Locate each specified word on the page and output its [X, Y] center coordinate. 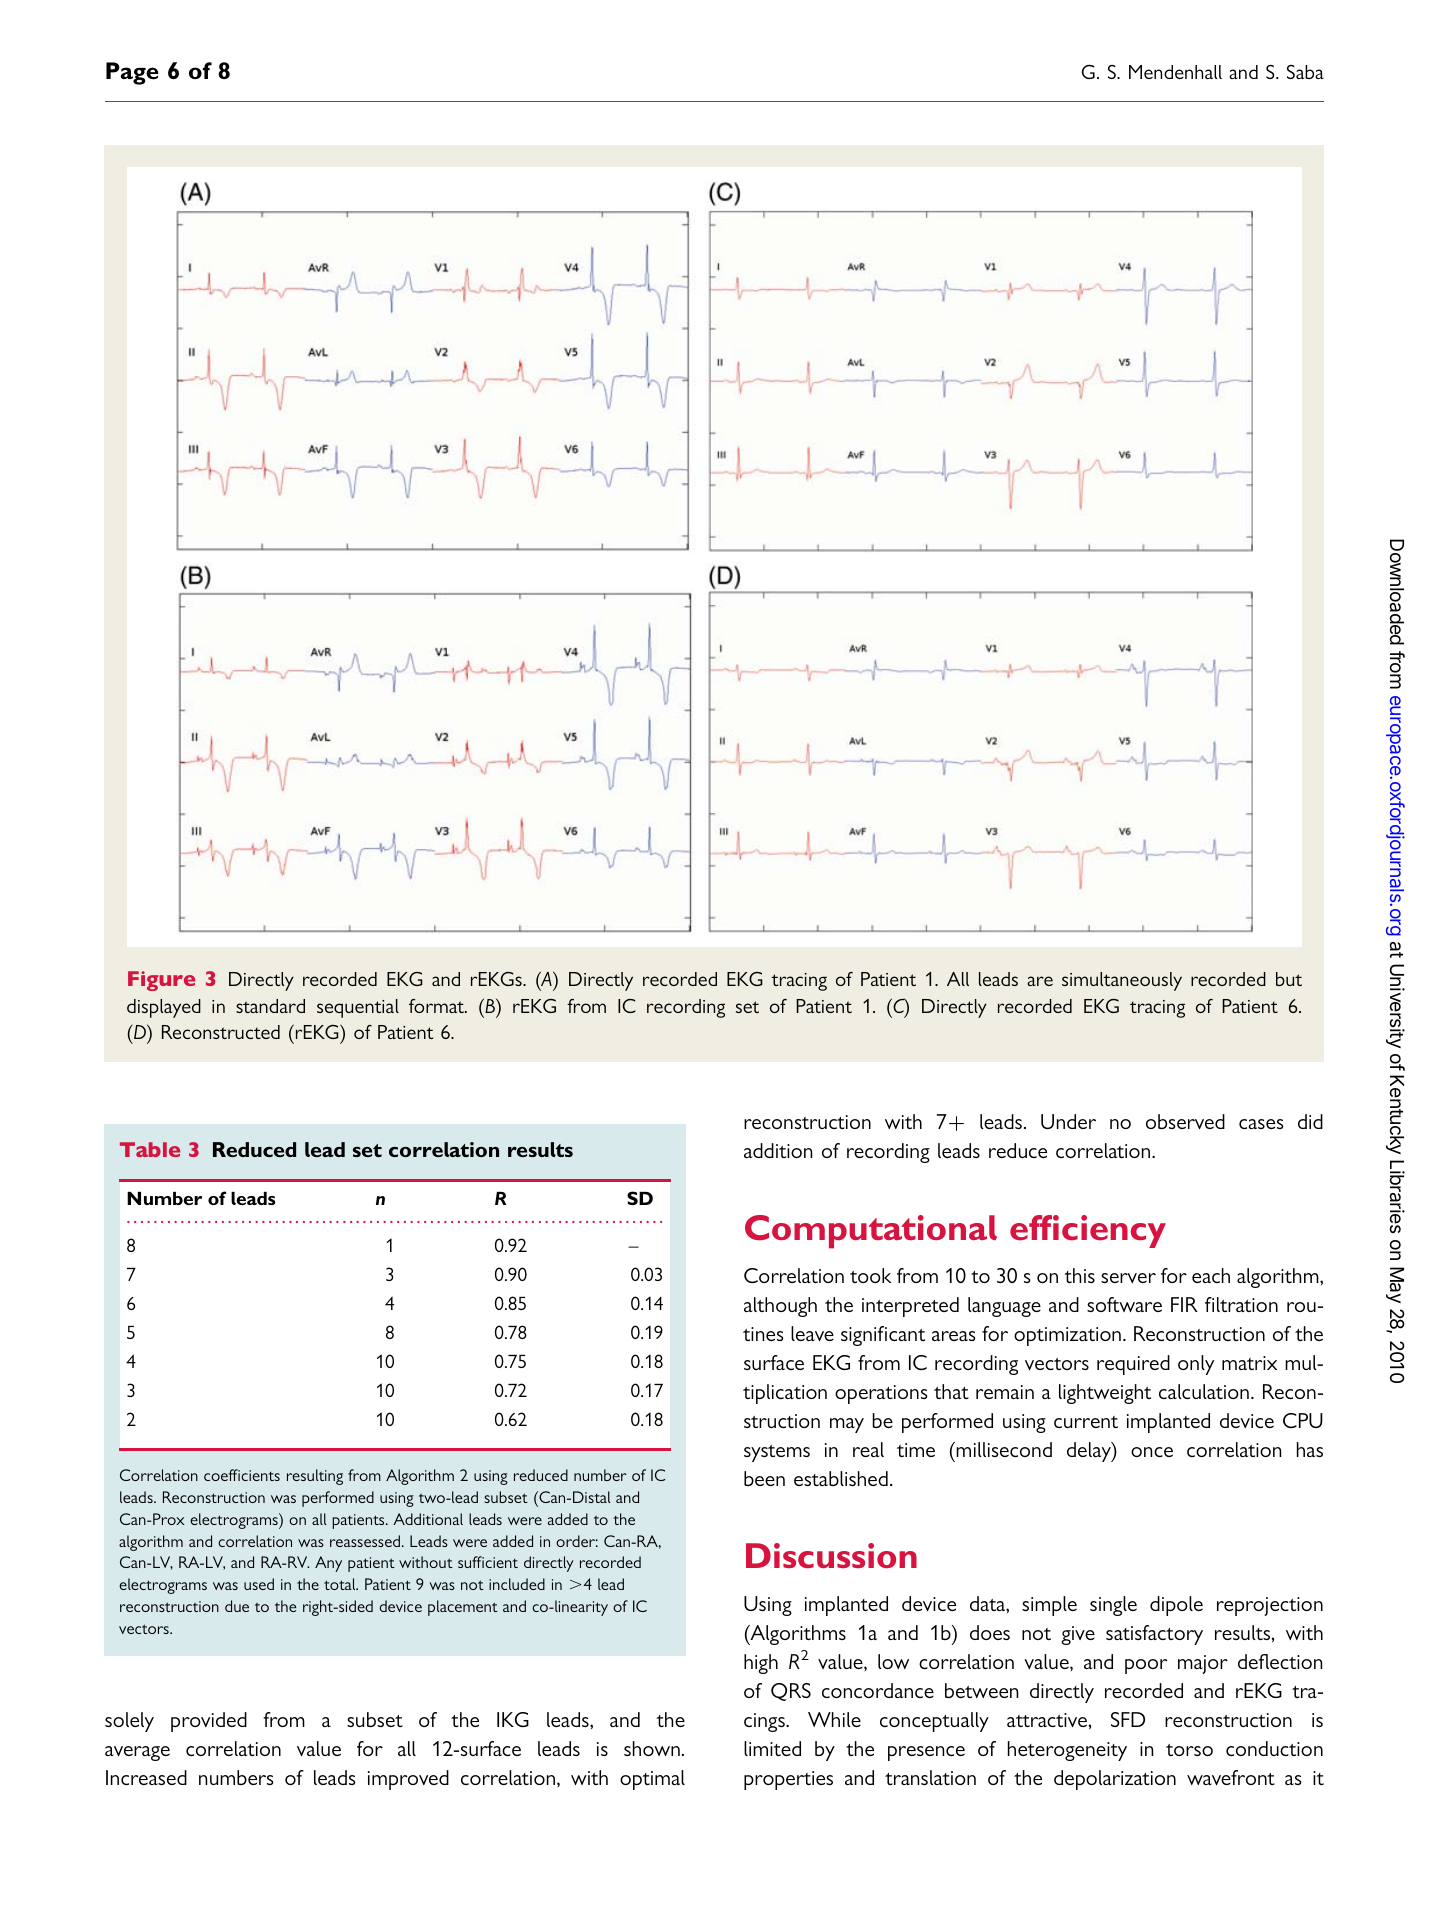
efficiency [1088, 1231]
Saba [1305, 72]
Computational [871, 1232]
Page [132, 73]
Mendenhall [1175, 72]
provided [209, 1722]
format [437, 1006]
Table [150, 1149]
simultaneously [1122, 981]
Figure [161, 981]
